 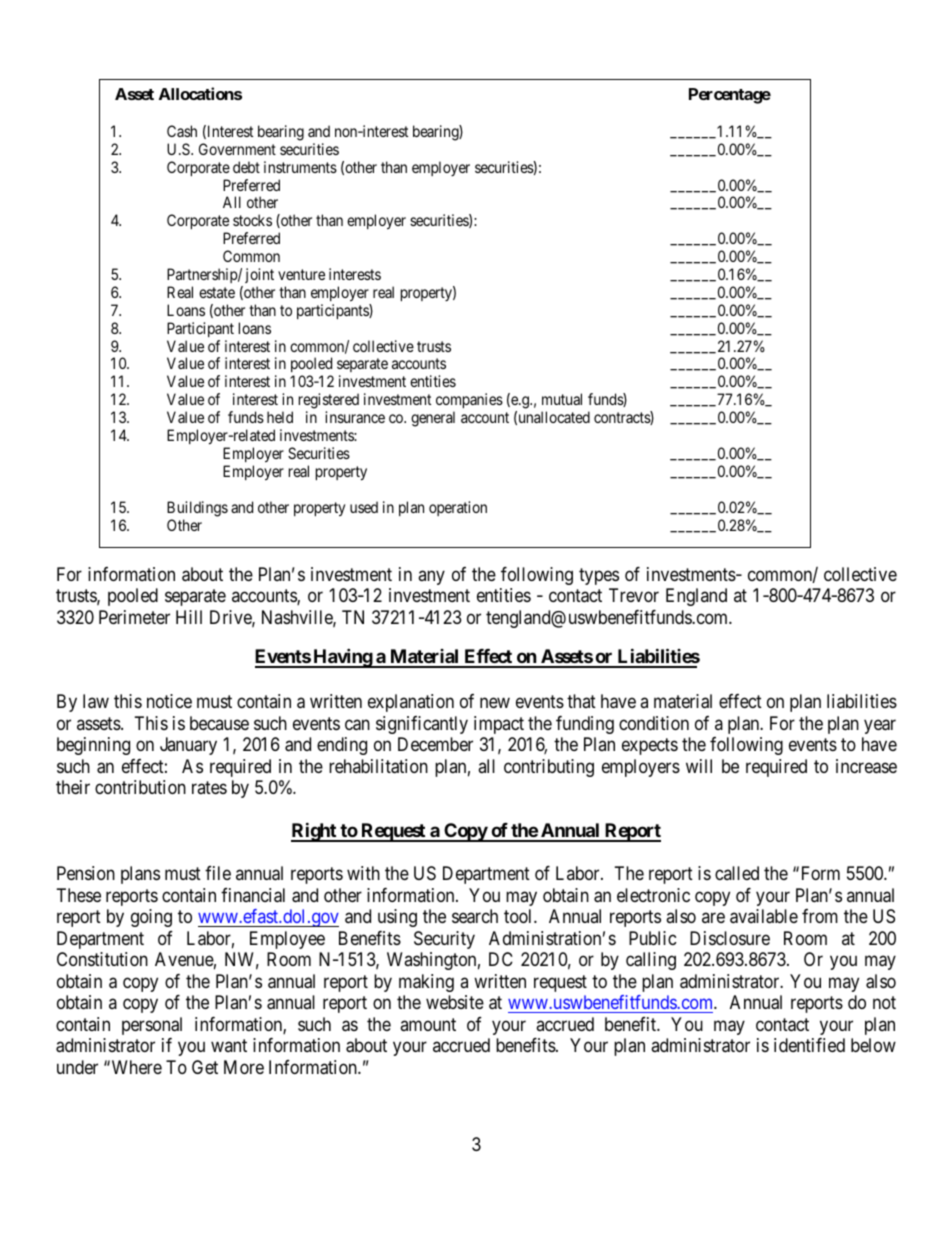 What do you see at coordinates (182, 131) in the image?
I see `Cash` at bounding box center [182, 131].
